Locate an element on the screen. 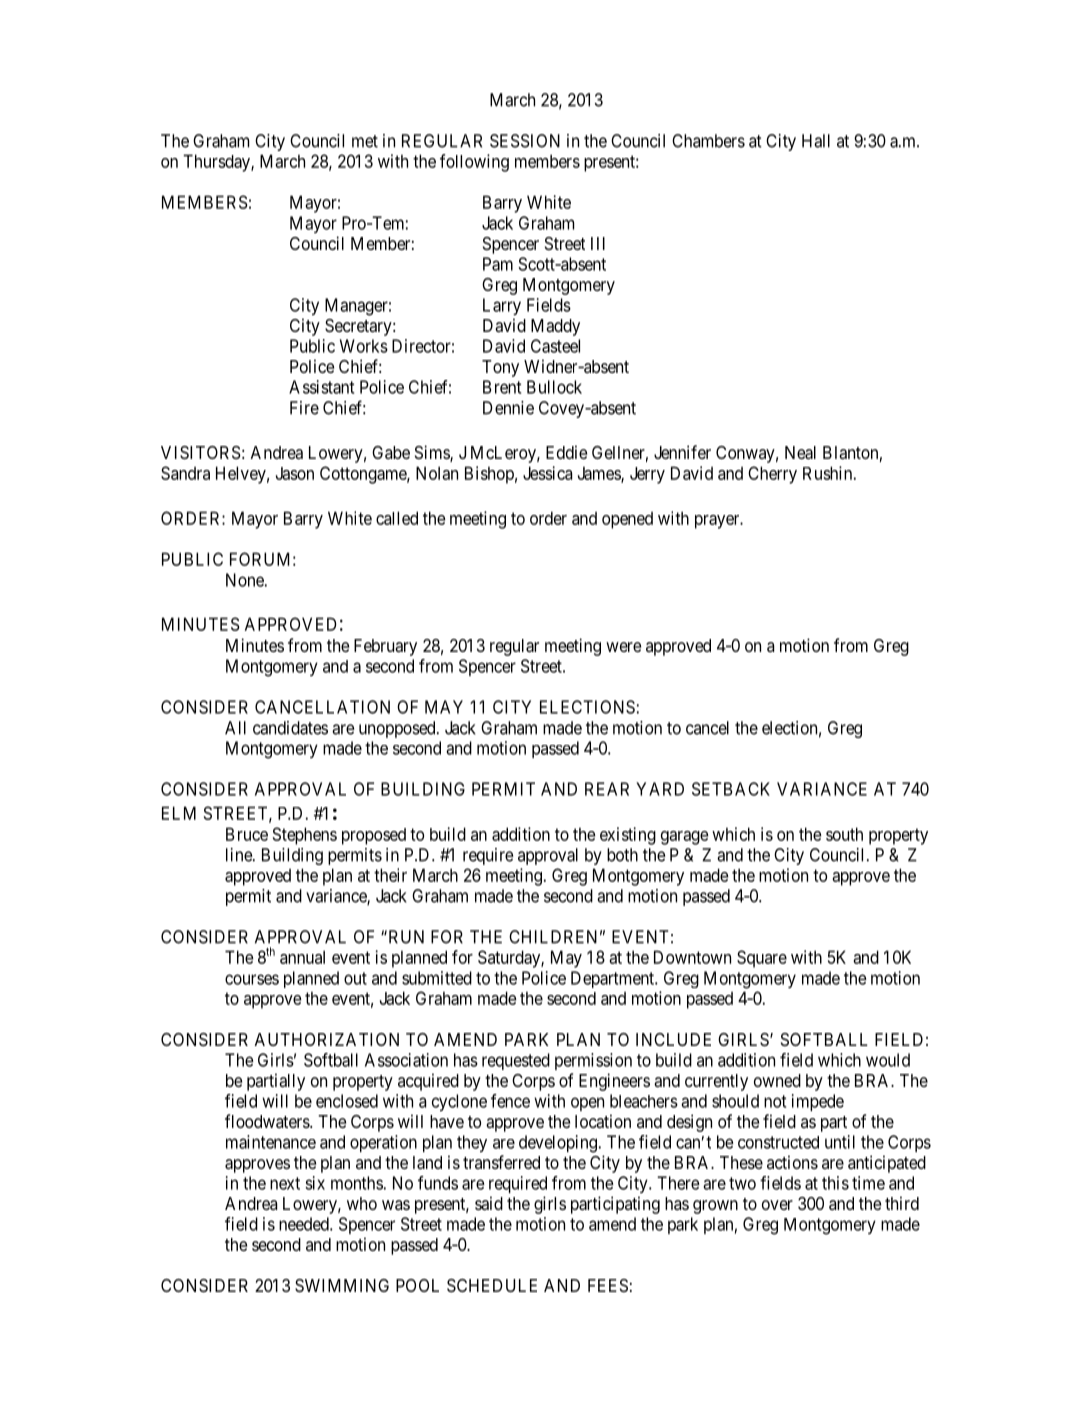 The width and height of the screenshot is (1092, 1413). courses is located at coordinates (252, 979).
